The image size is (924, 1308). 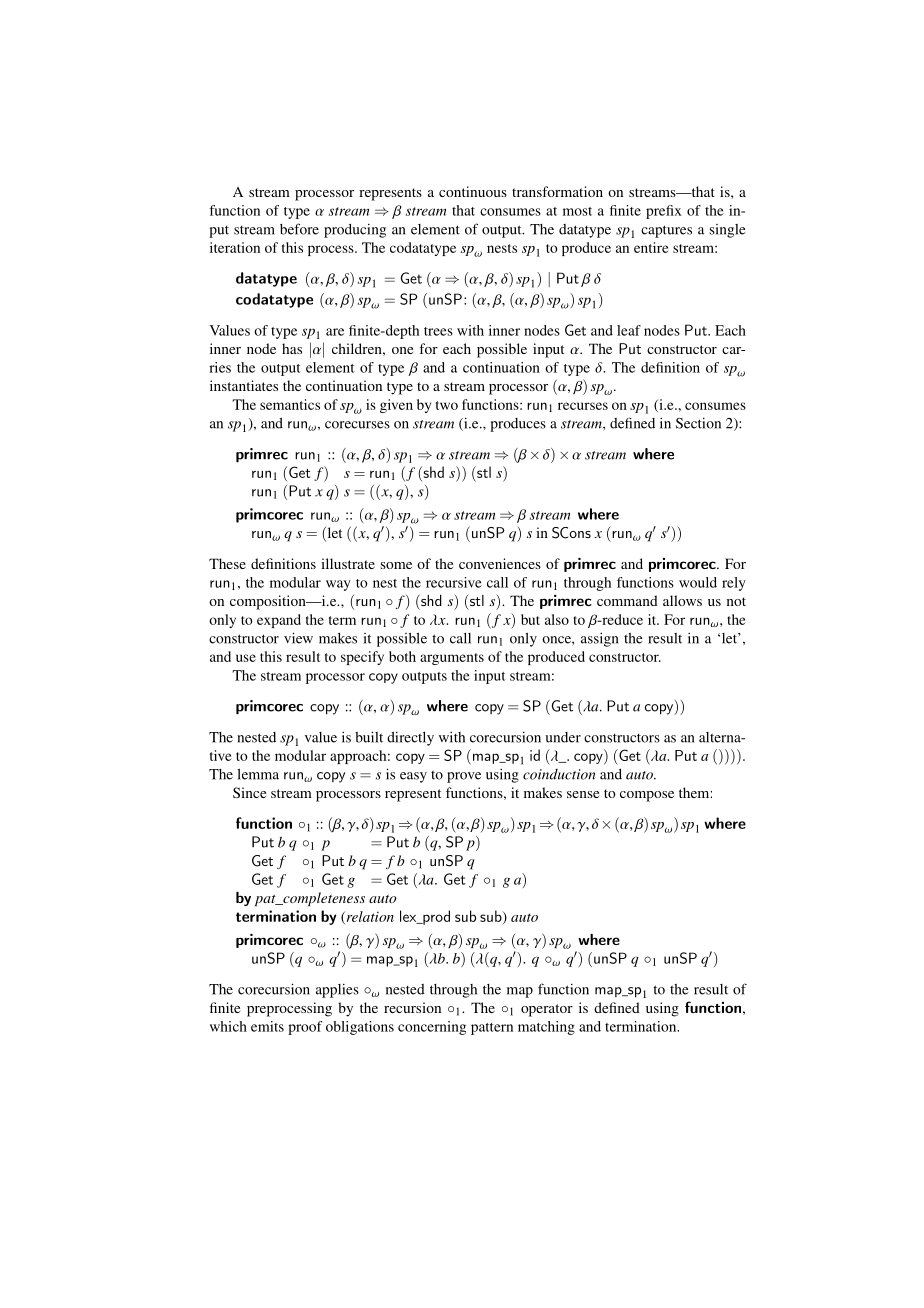 What do you see at coordinates (305, 1028) in the page?
I see `proof` at bounding box center [305, 1028].
